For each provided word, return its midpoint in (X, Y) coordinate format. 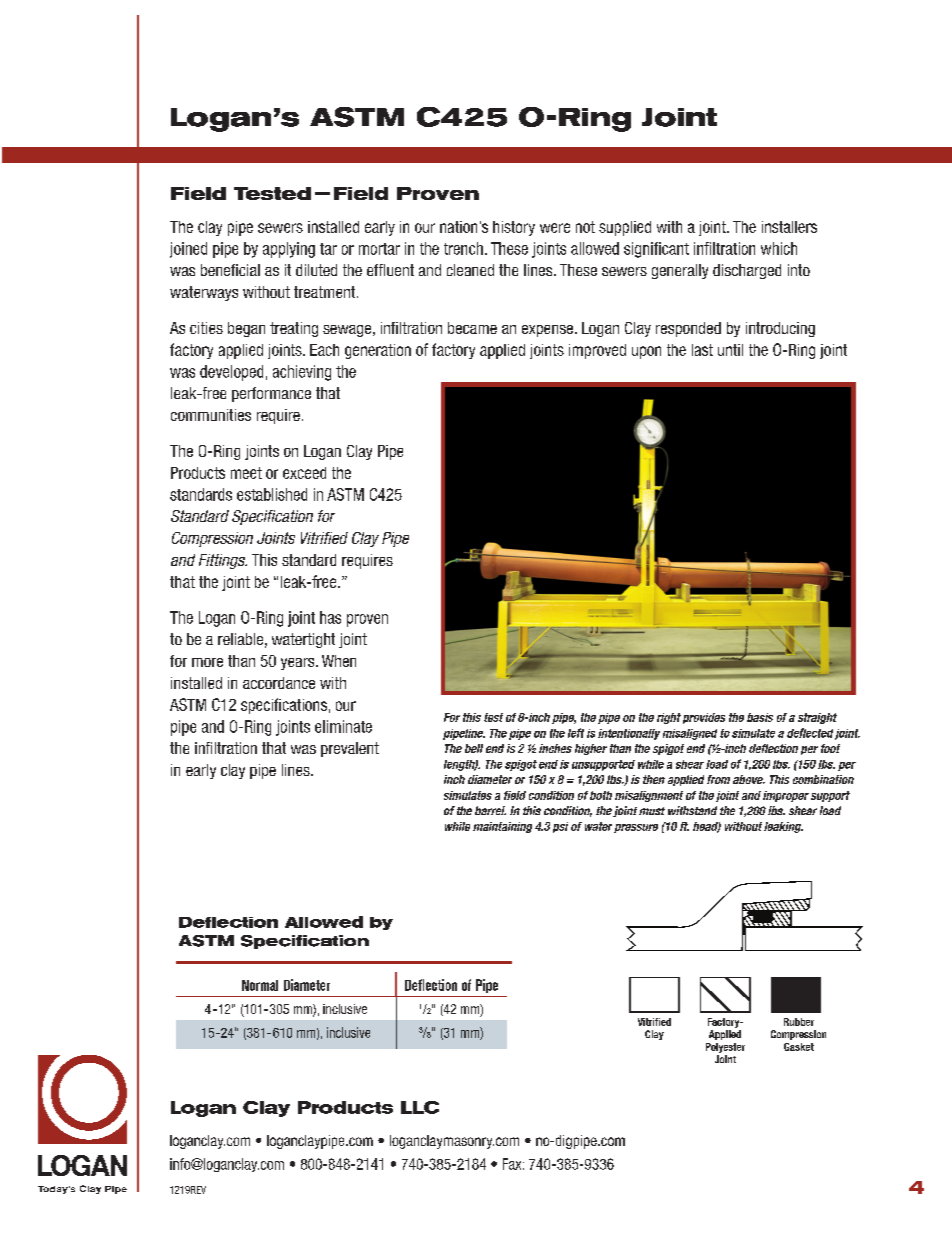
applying (289, 250)
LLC (420, 1107)
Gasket (799, 1047)
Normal (260, 985)
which (779, 248)
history (514, 228)
